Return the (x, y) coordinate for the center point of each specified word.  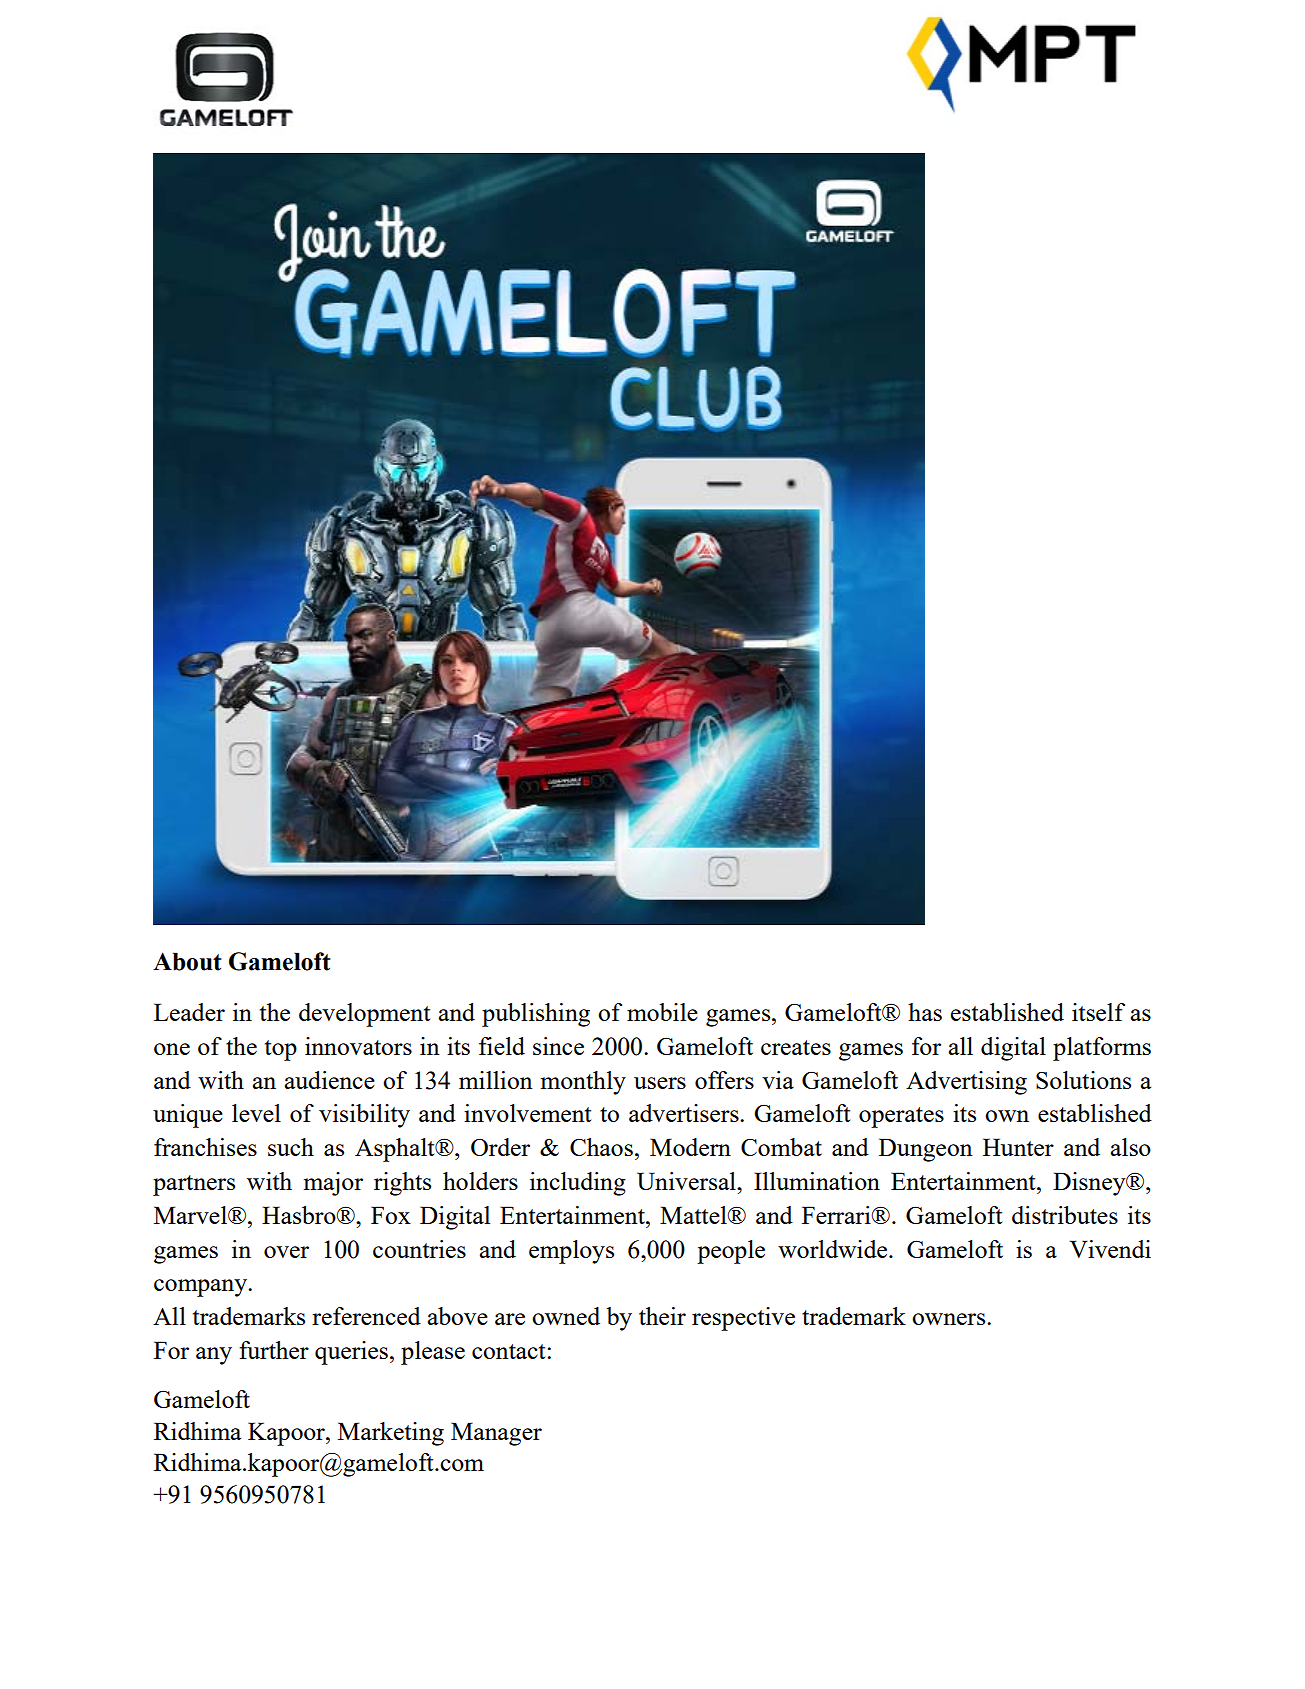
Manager (496, 1434)
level (256, 1113)
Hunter (1018, 1147)
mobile (662, 1012)
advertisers (685, 1113)
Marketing (391, 1434)
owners (950, 1319)
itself (1098, 1012)
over (286, 1252)
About (187, 961)
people (731, 1252)
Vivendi (1110, 1249)
